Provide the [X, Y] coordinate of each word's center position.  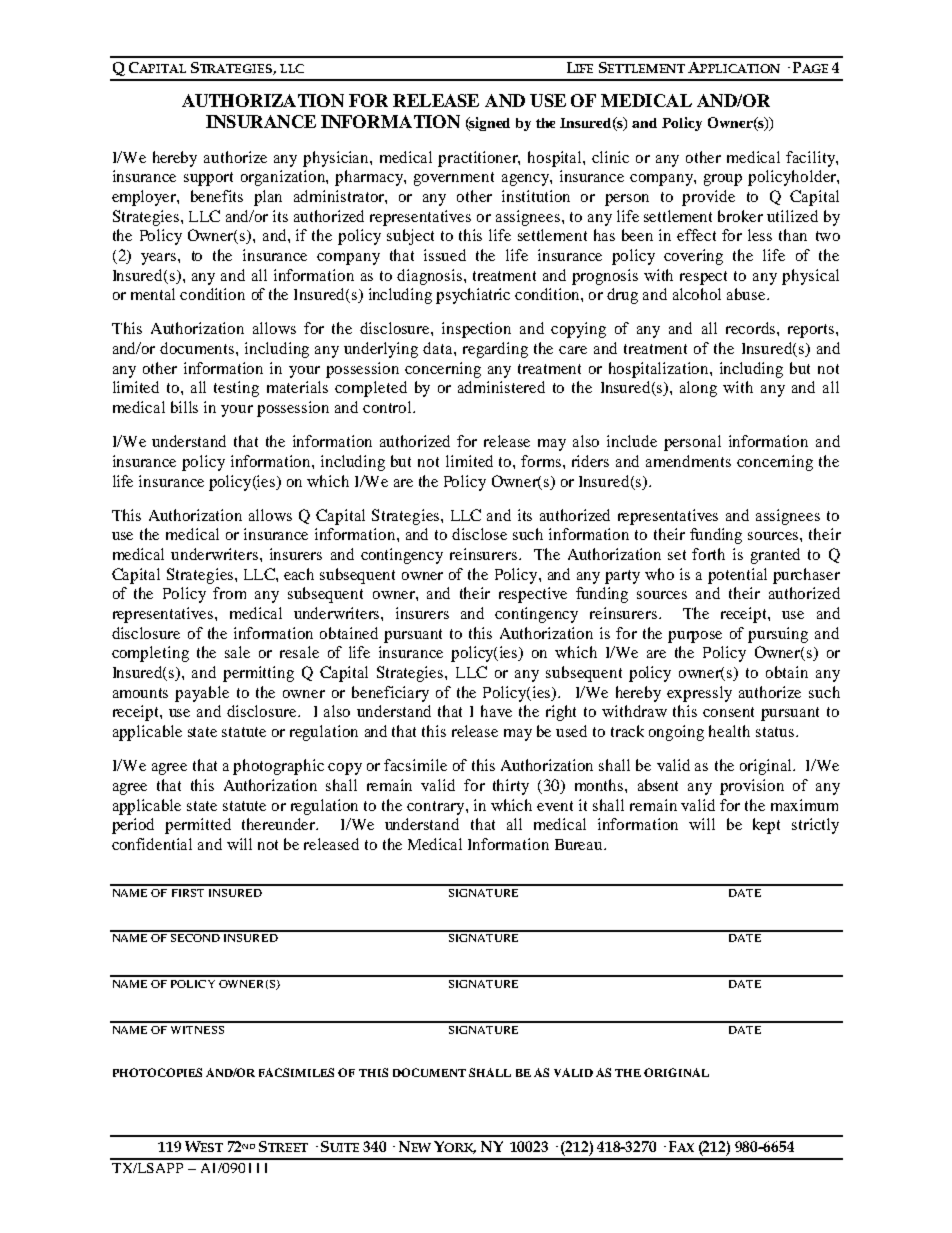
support [208, 179]
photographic [278, 767]
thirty [511, 787]
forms [542, 461]
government [454, 179]
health [729, 731]
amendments [688, 461]
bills [184, 407]
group [723, 180]
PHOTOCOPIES [157, 1072]
